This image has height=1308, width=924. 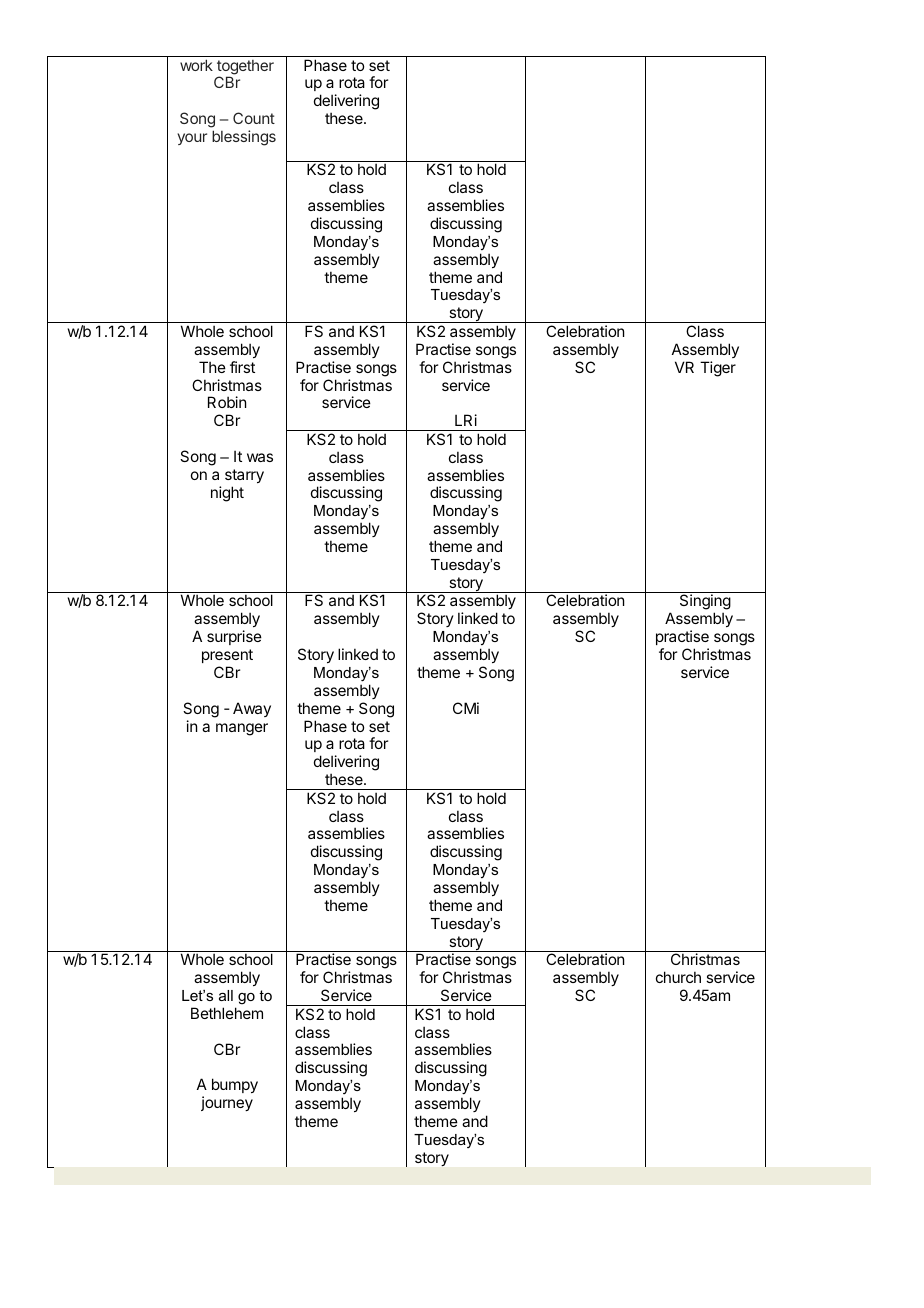 What do you see at coordinates (252, 709) in the image?
I see `Away` at bounding box center [252, 709].
